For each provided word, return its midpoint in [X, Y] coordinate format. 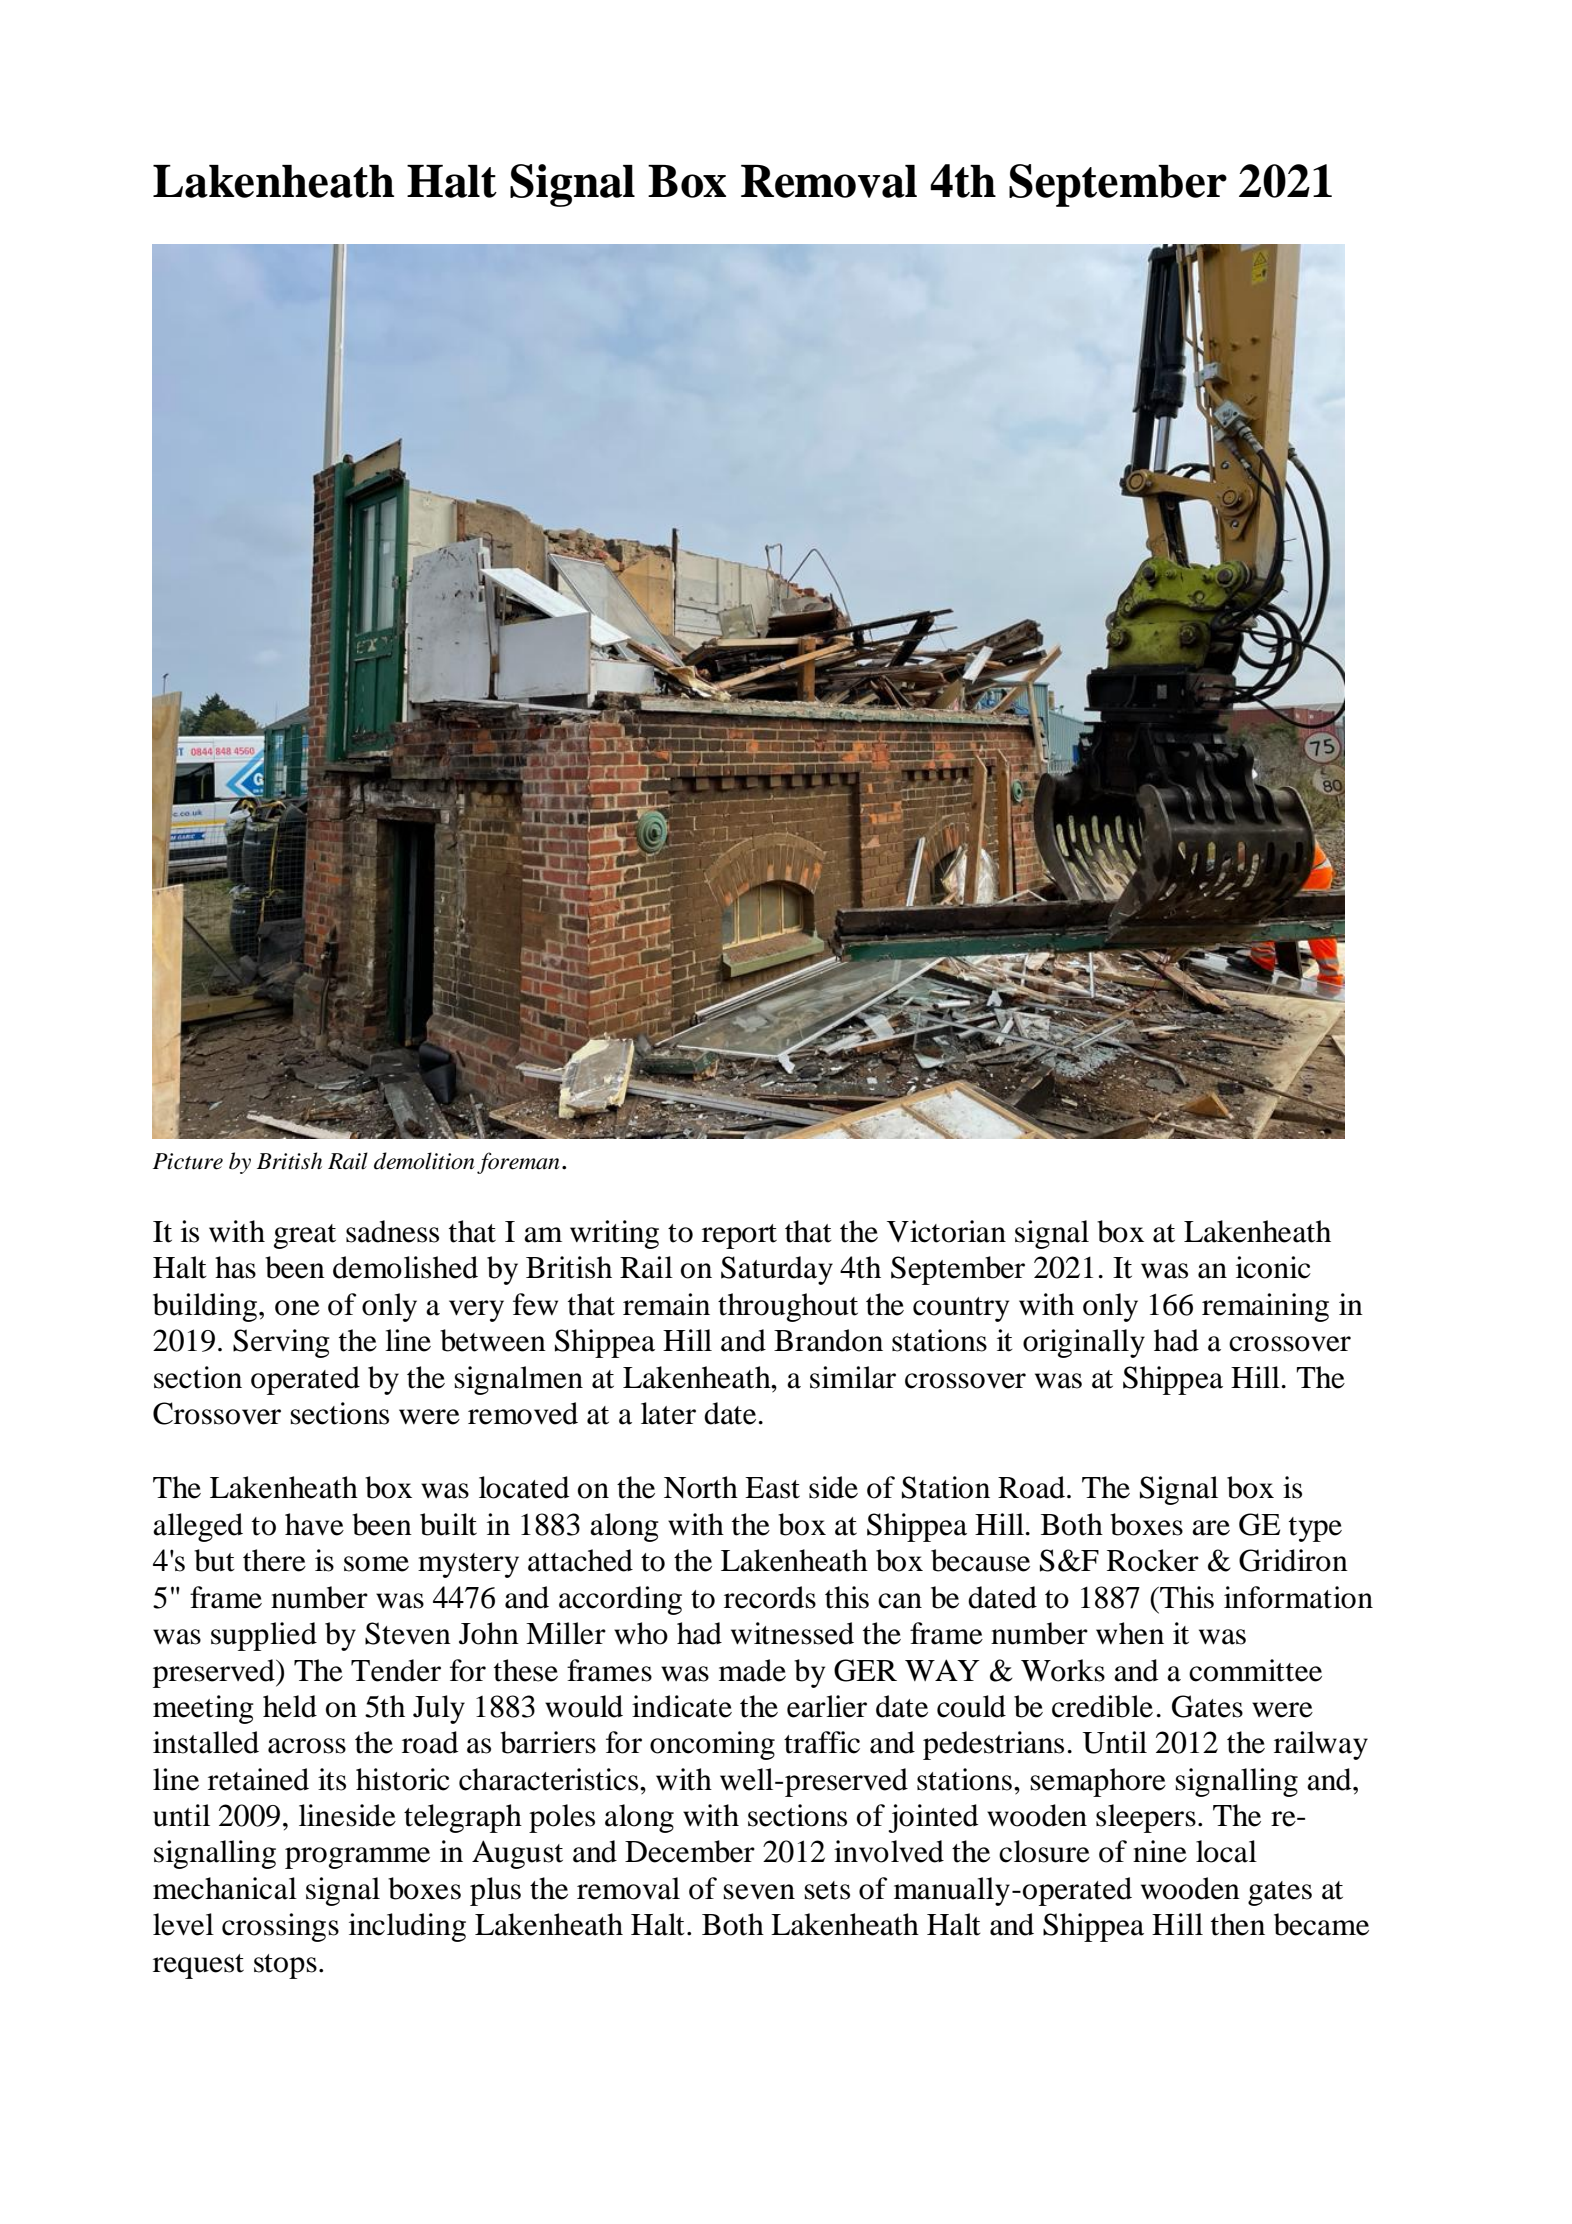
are [1211, 1528]
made [752, 1670]
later [668, 1413]
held [290, 1706]
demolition [424, 1161]
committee [1255, 1670]
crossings [280, 1927]
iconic [1273, 1267]
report [739, 1236]
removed [523, 1413]
